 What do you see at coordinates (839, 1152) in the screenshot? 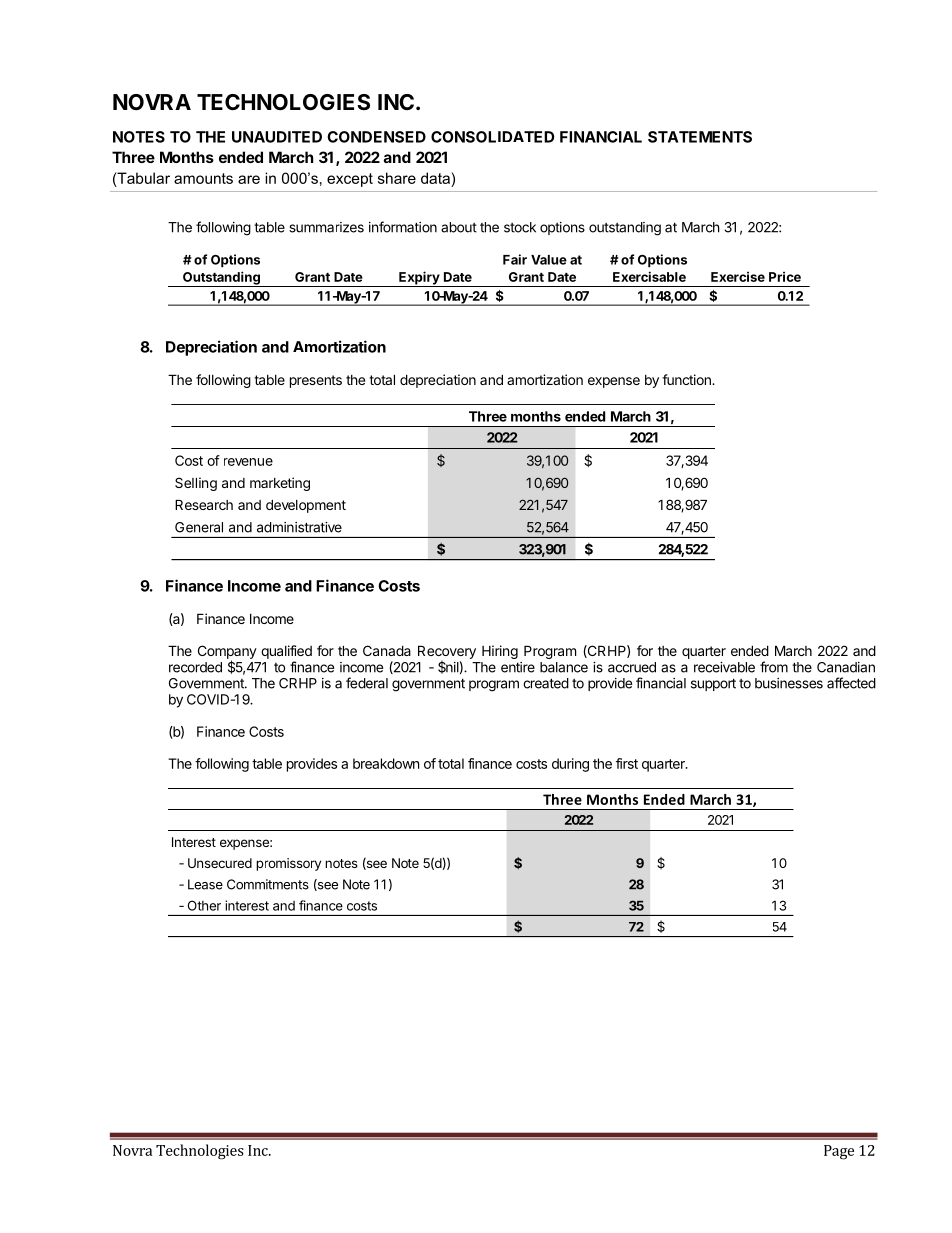
I see `Page` at bounding box center [839, 1152].
